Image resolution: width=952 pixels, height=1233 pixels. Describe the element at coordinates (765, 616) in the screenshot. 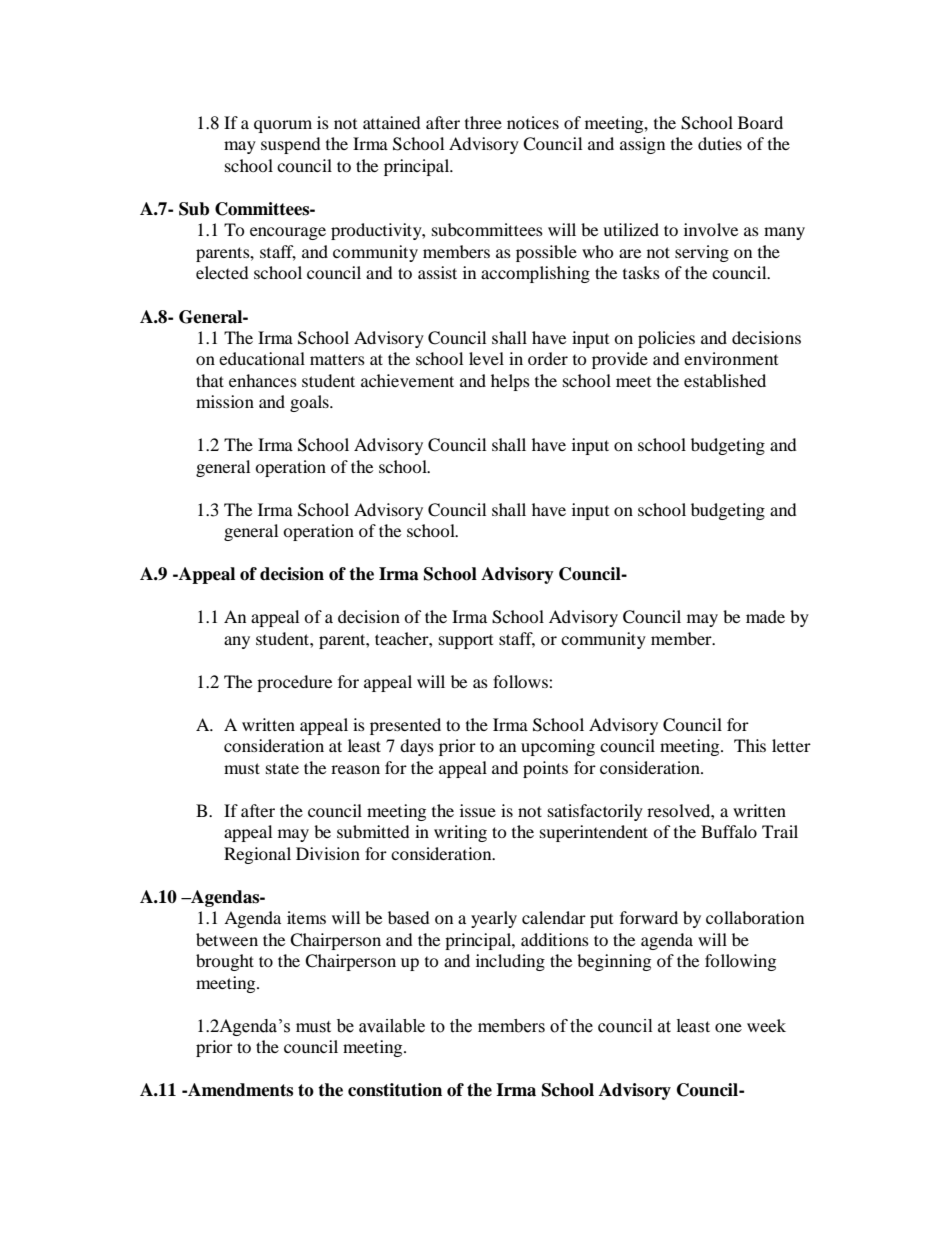

I see `made` at that location.
